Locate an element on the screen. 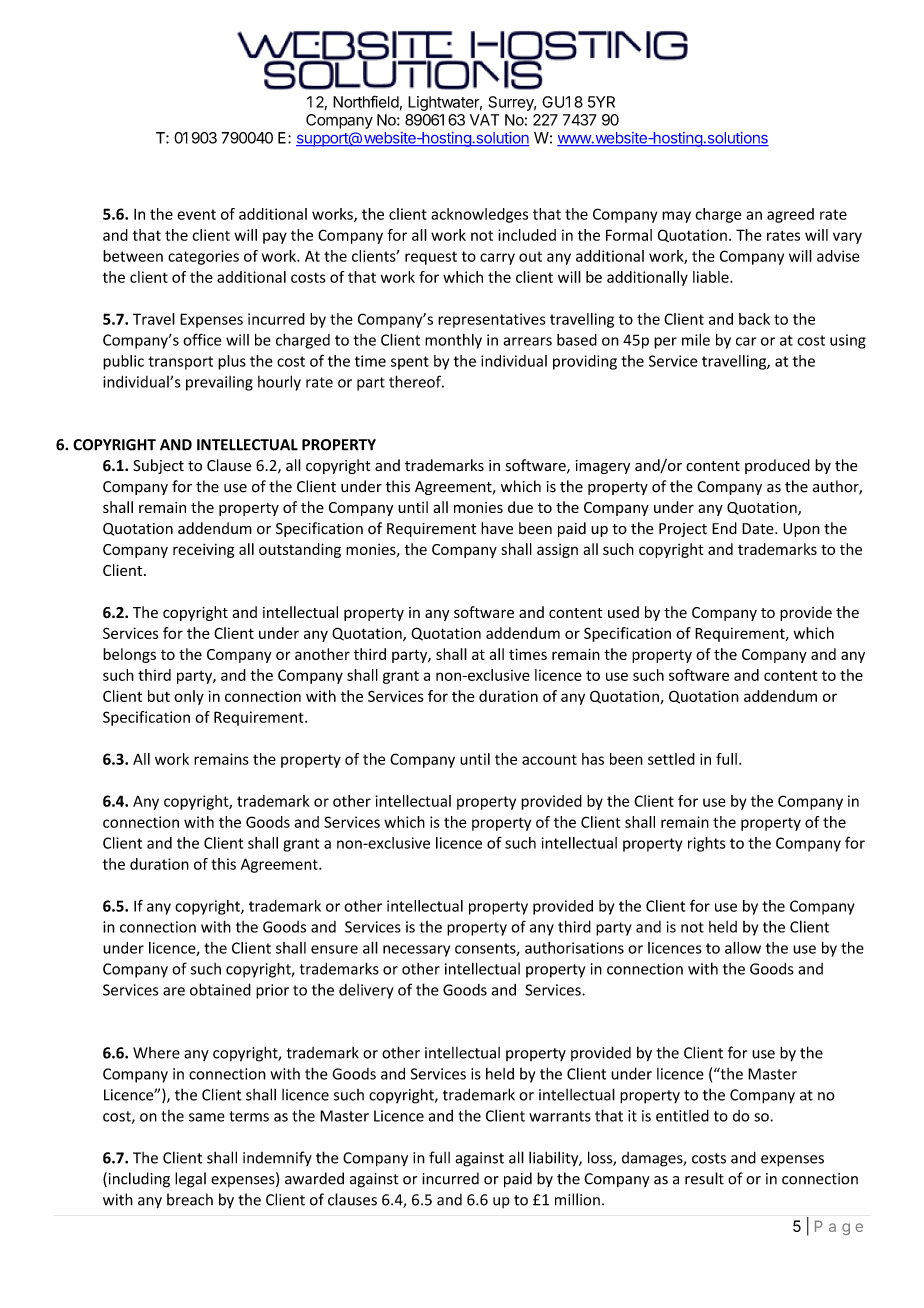 The image size is (924, 1308). VAT is located at coordinates (484, 120).
